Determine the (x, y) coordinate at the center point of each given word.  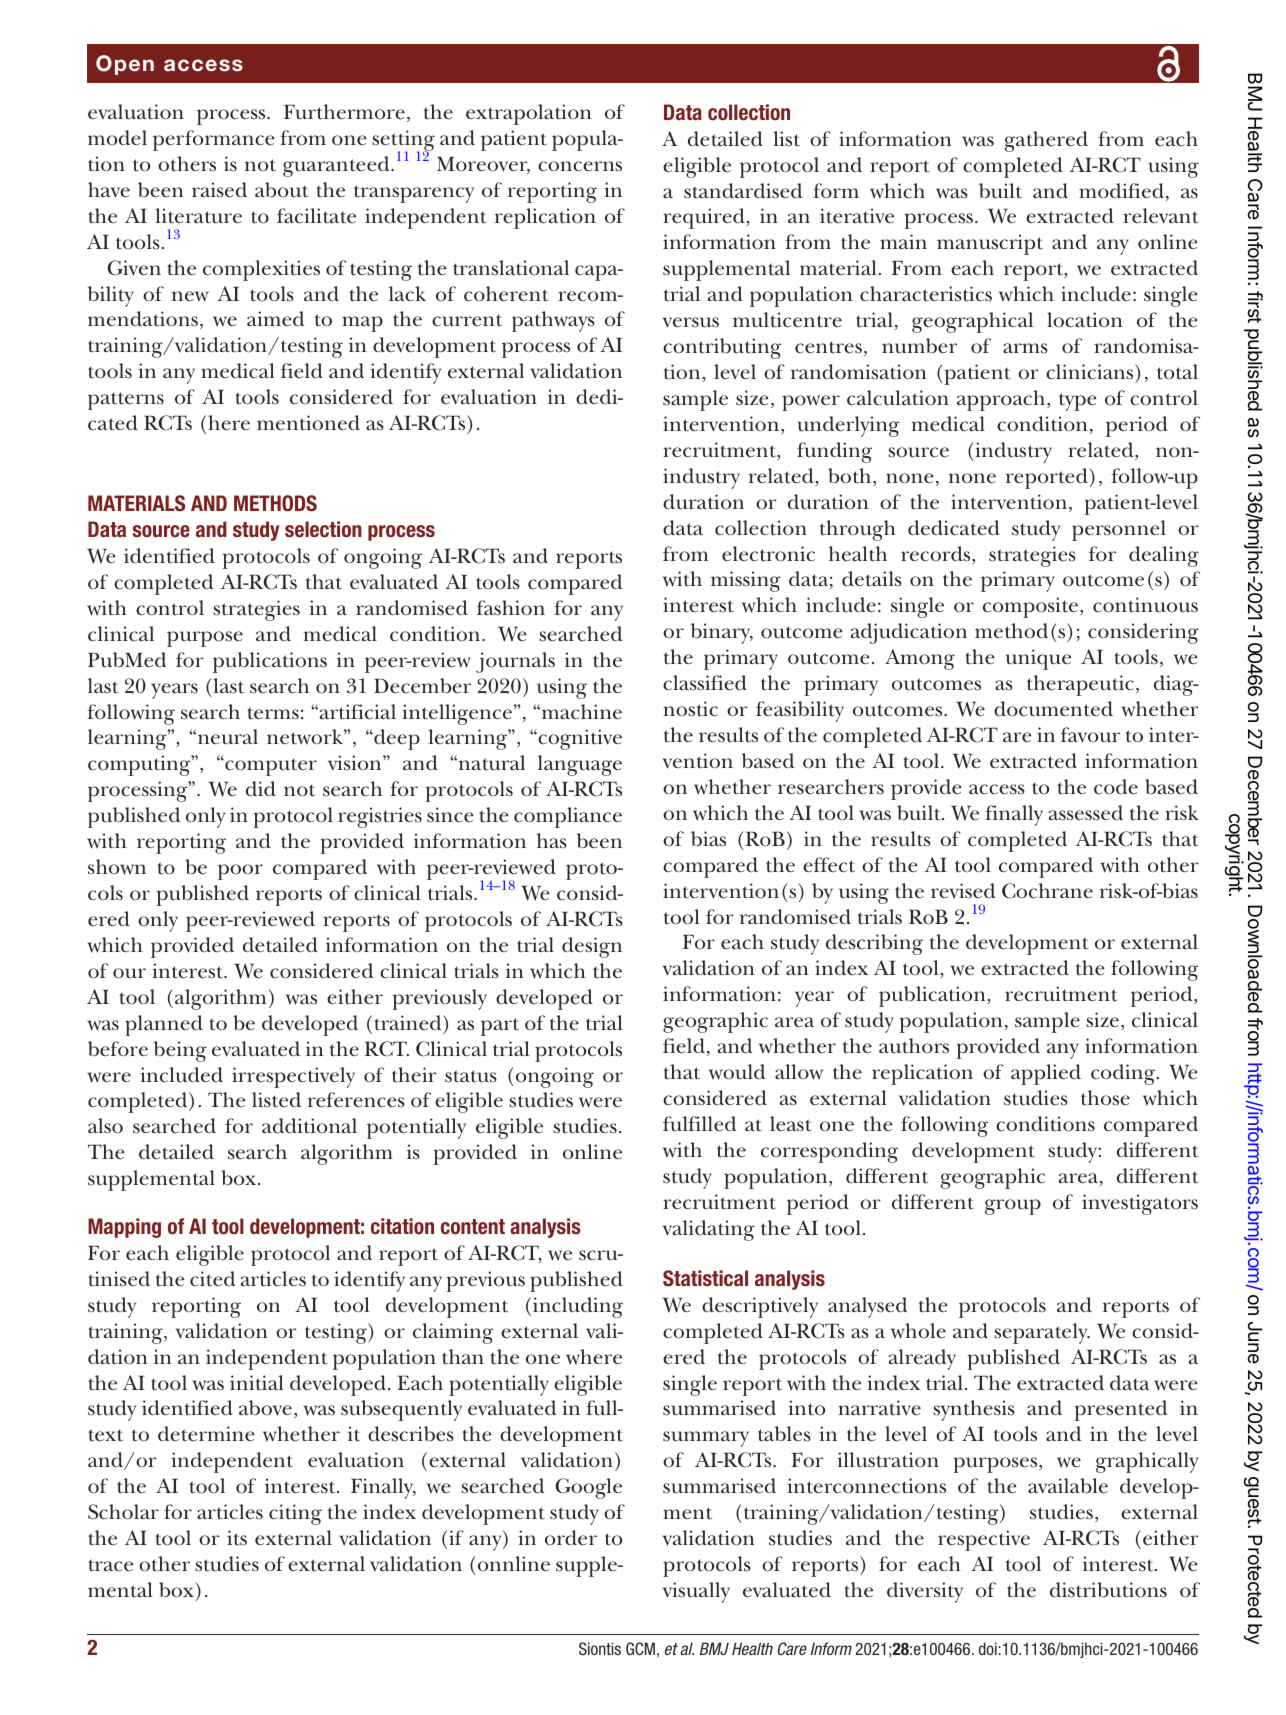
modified (1121, 191)
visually (696, 1592)
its (237, 1538)
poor (240, 872)
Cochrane (1047, 891)
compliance (568, 817)
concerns (580, 166)
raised (219, 190)
